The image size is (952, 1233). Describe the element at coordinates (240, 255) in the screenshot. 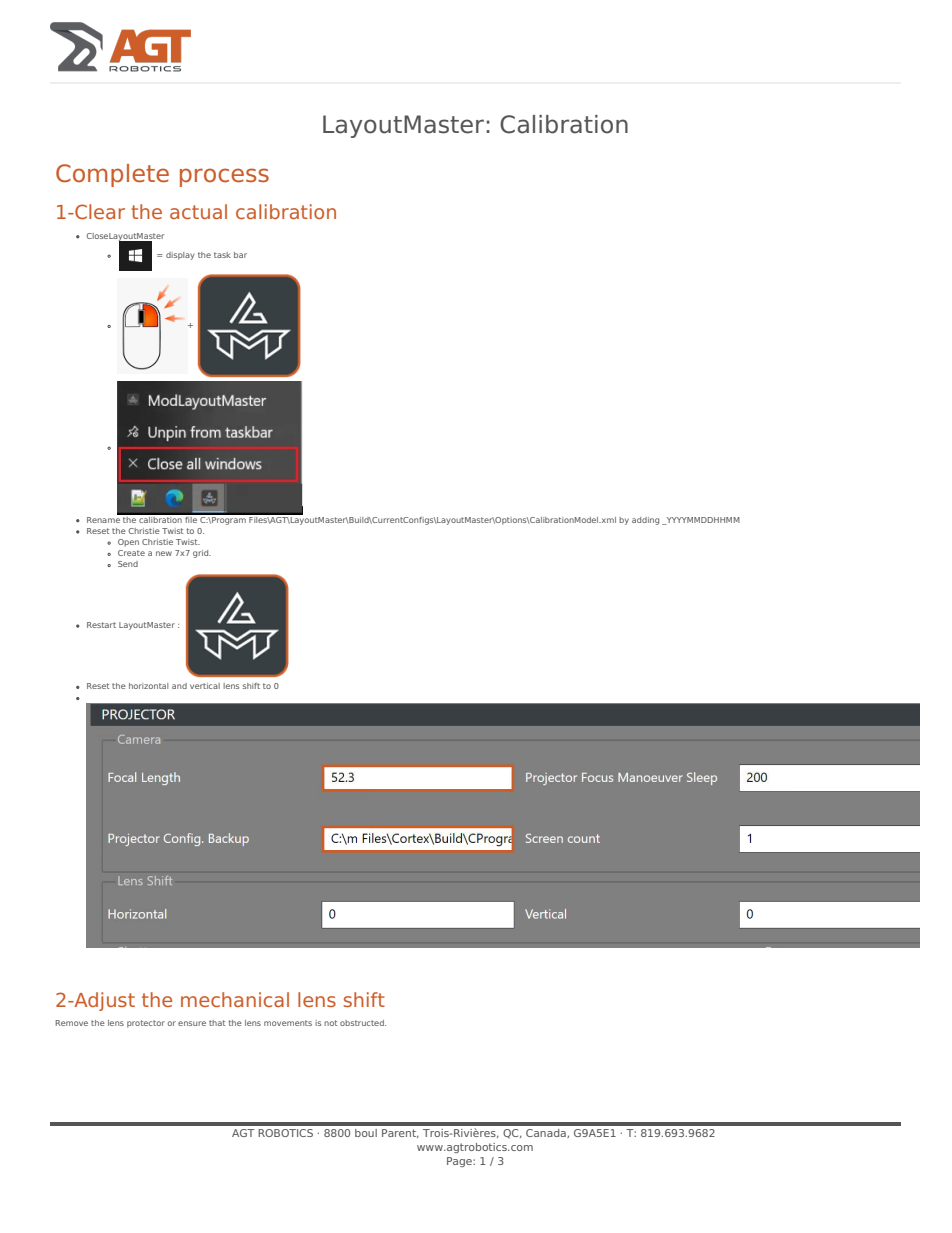

I see `bar` at that location.
